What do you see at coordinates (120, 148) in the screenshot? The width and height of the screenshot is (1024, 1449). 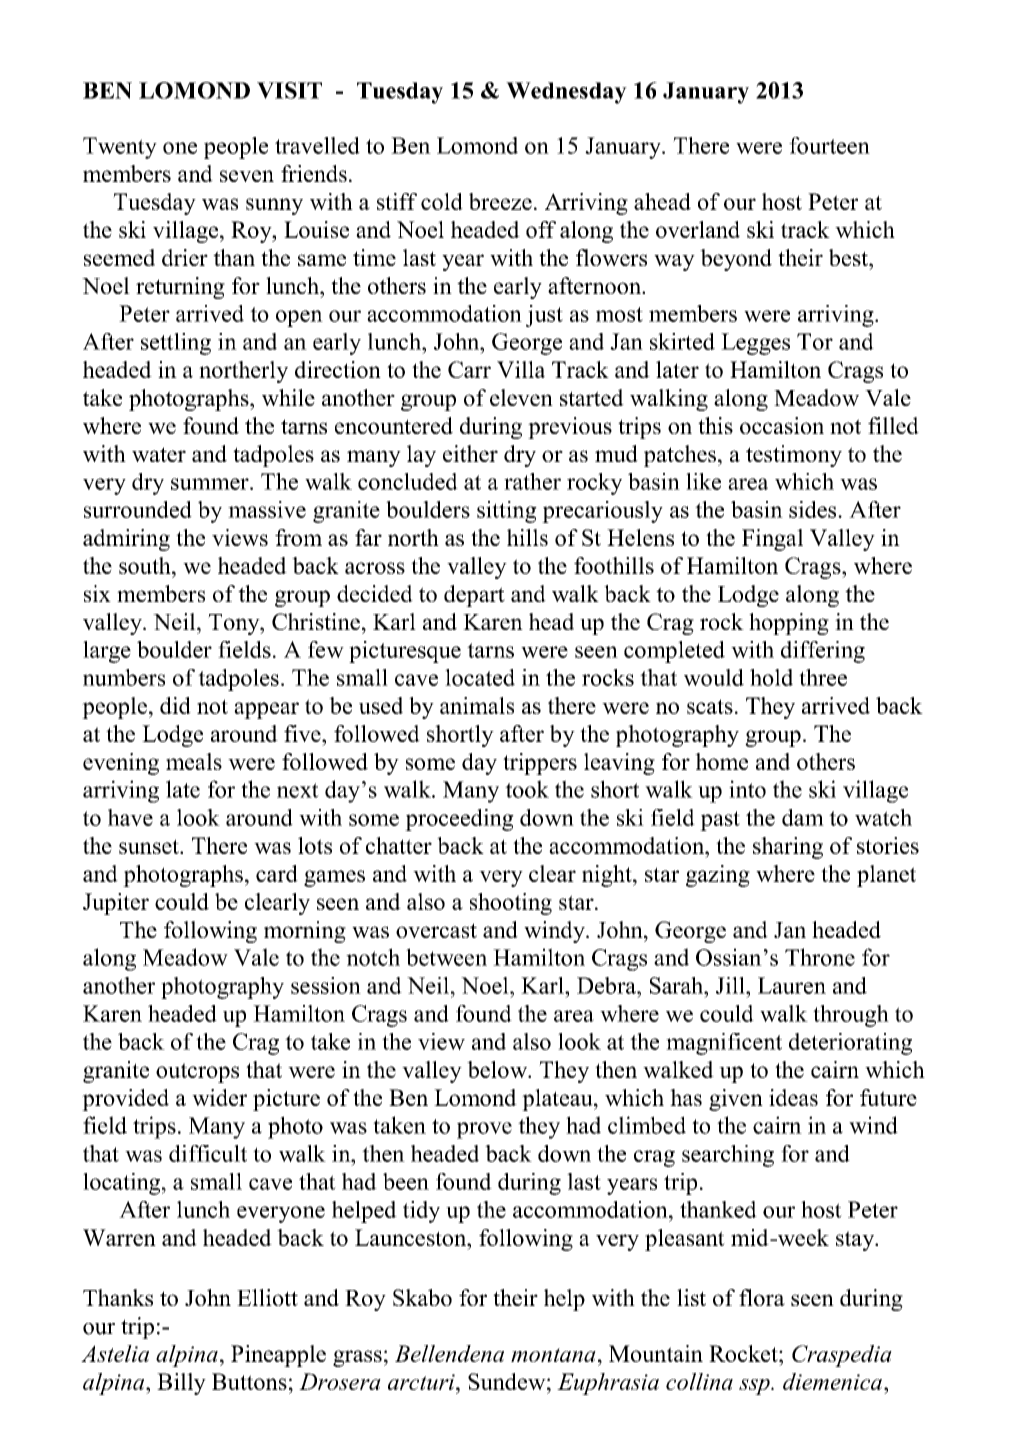 I see `Twenty` at bounding box center [120, 148].
